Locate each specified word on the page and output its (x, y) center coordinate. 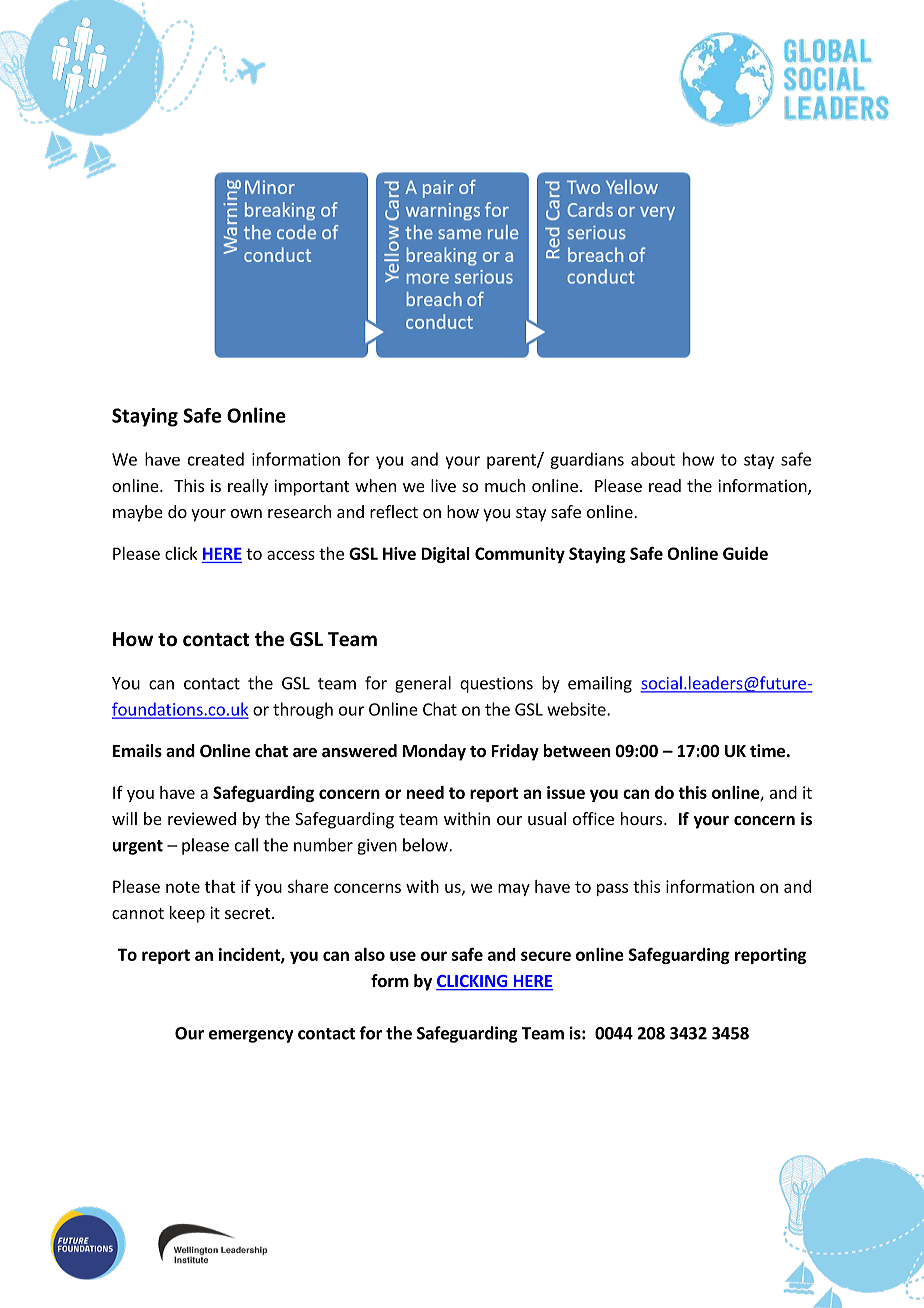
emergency (251, 1036)
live (443, 485)
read (665, 485)
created (216, 459)
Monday (434, 752)
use (403, 956)
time (767, 751)
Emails (137, 750)
